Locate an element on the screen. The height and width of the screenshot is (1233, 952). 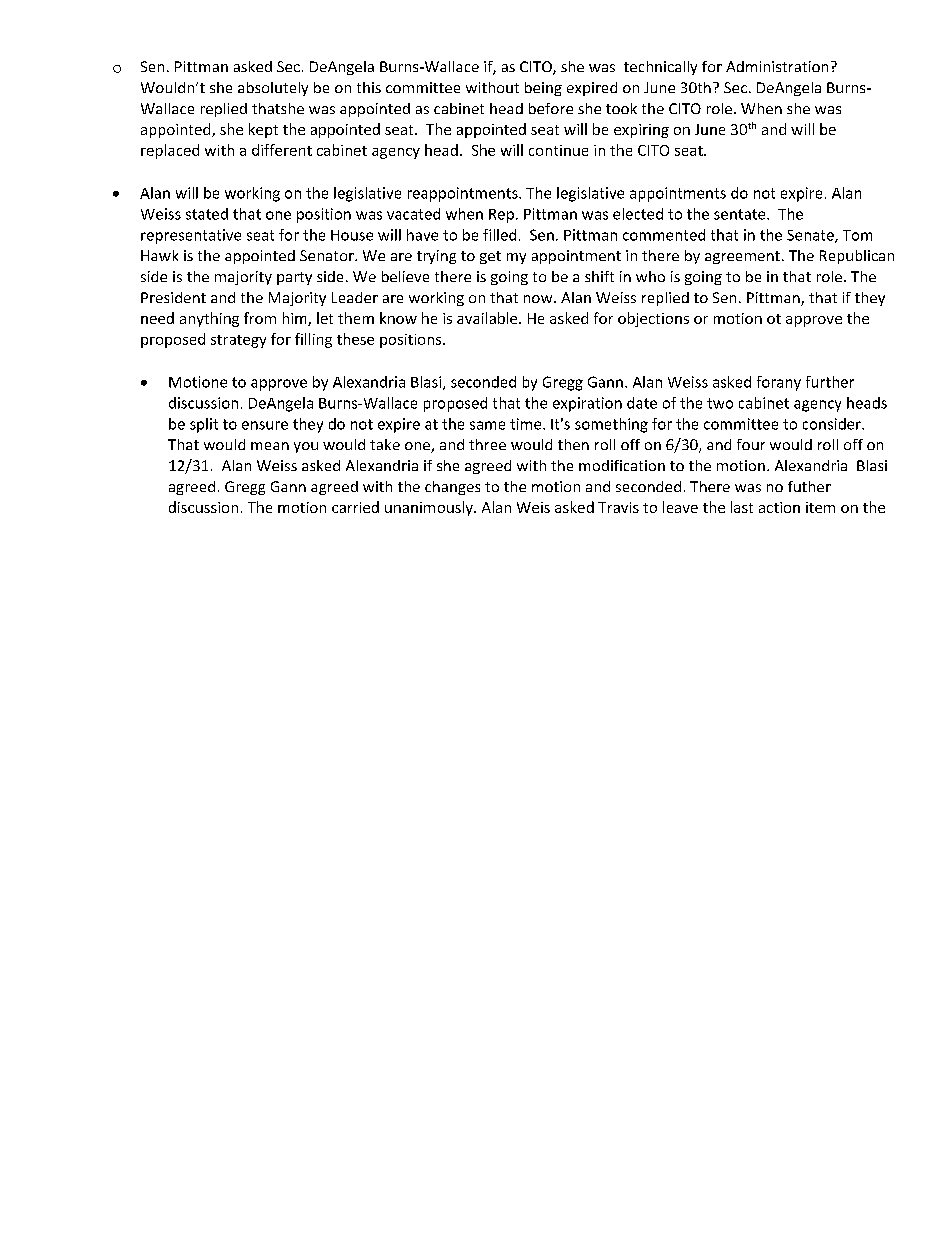
carried is located at coordinates (355, 507).
